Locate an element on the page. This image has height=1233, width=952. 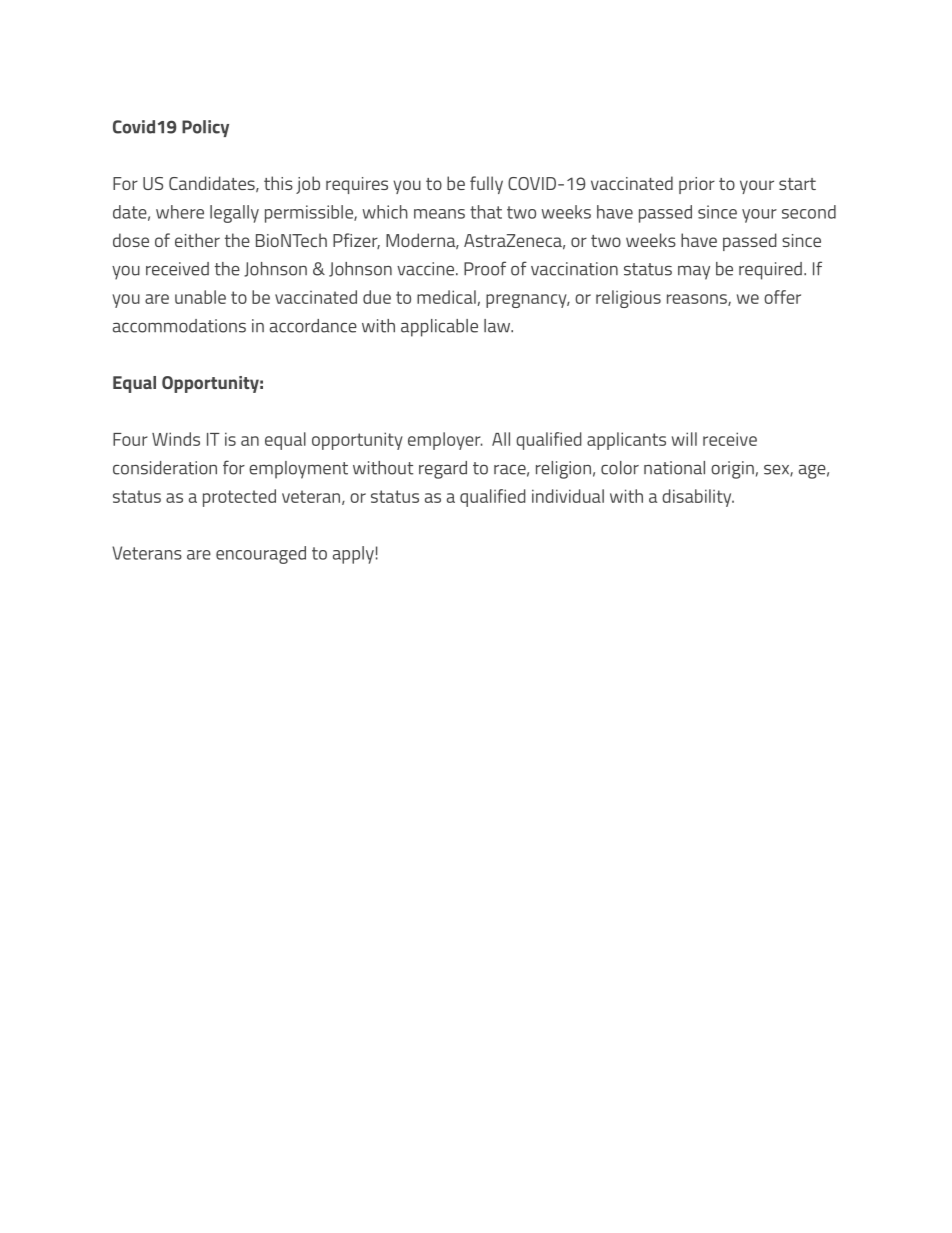
prior is located at coordinates (697, 185).
